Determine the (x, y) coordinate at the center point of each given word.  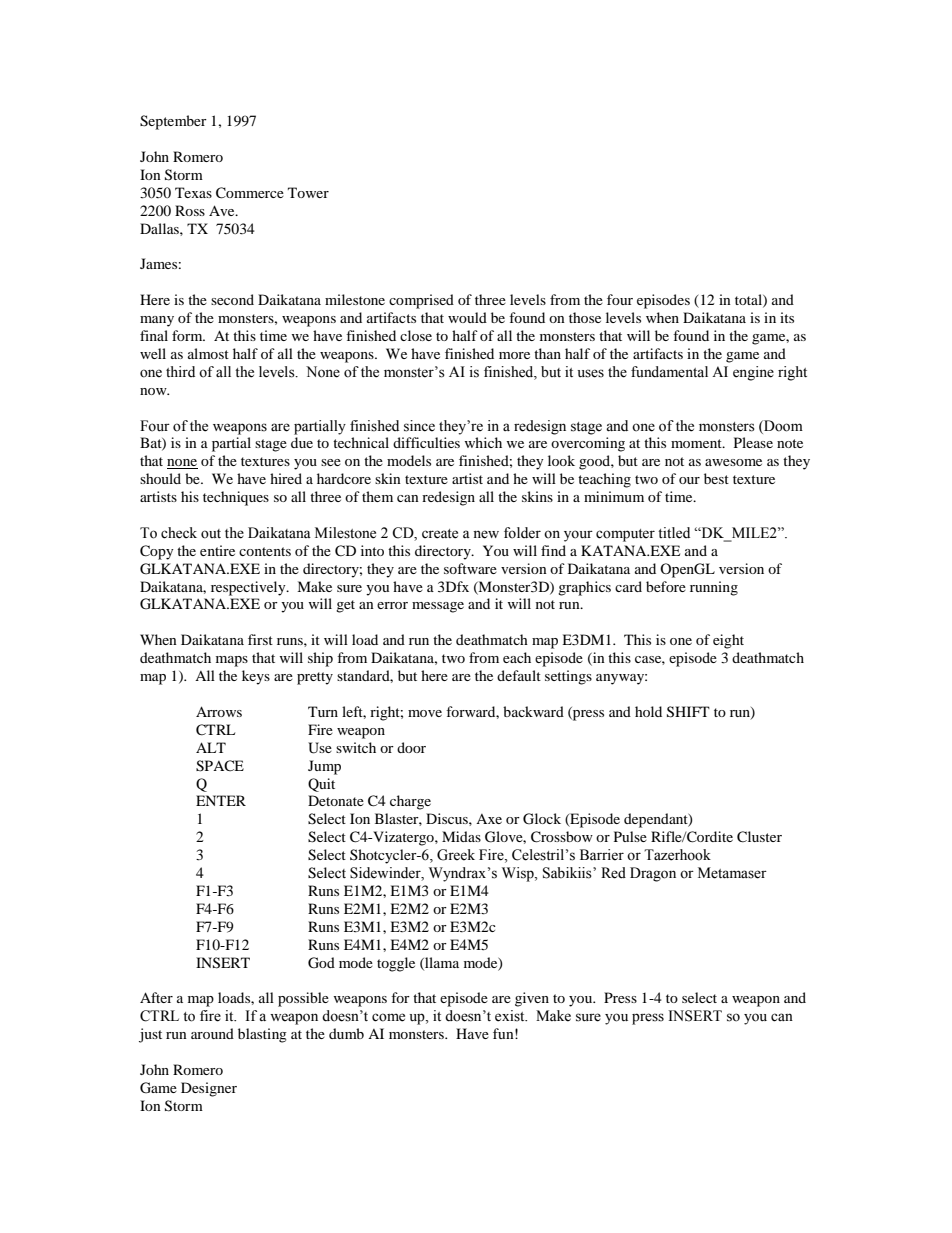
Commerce (250, 193)
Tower (308, 192)
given (532, 999)
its (787, 317)
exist (511, 1016)
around (212, 1033)
